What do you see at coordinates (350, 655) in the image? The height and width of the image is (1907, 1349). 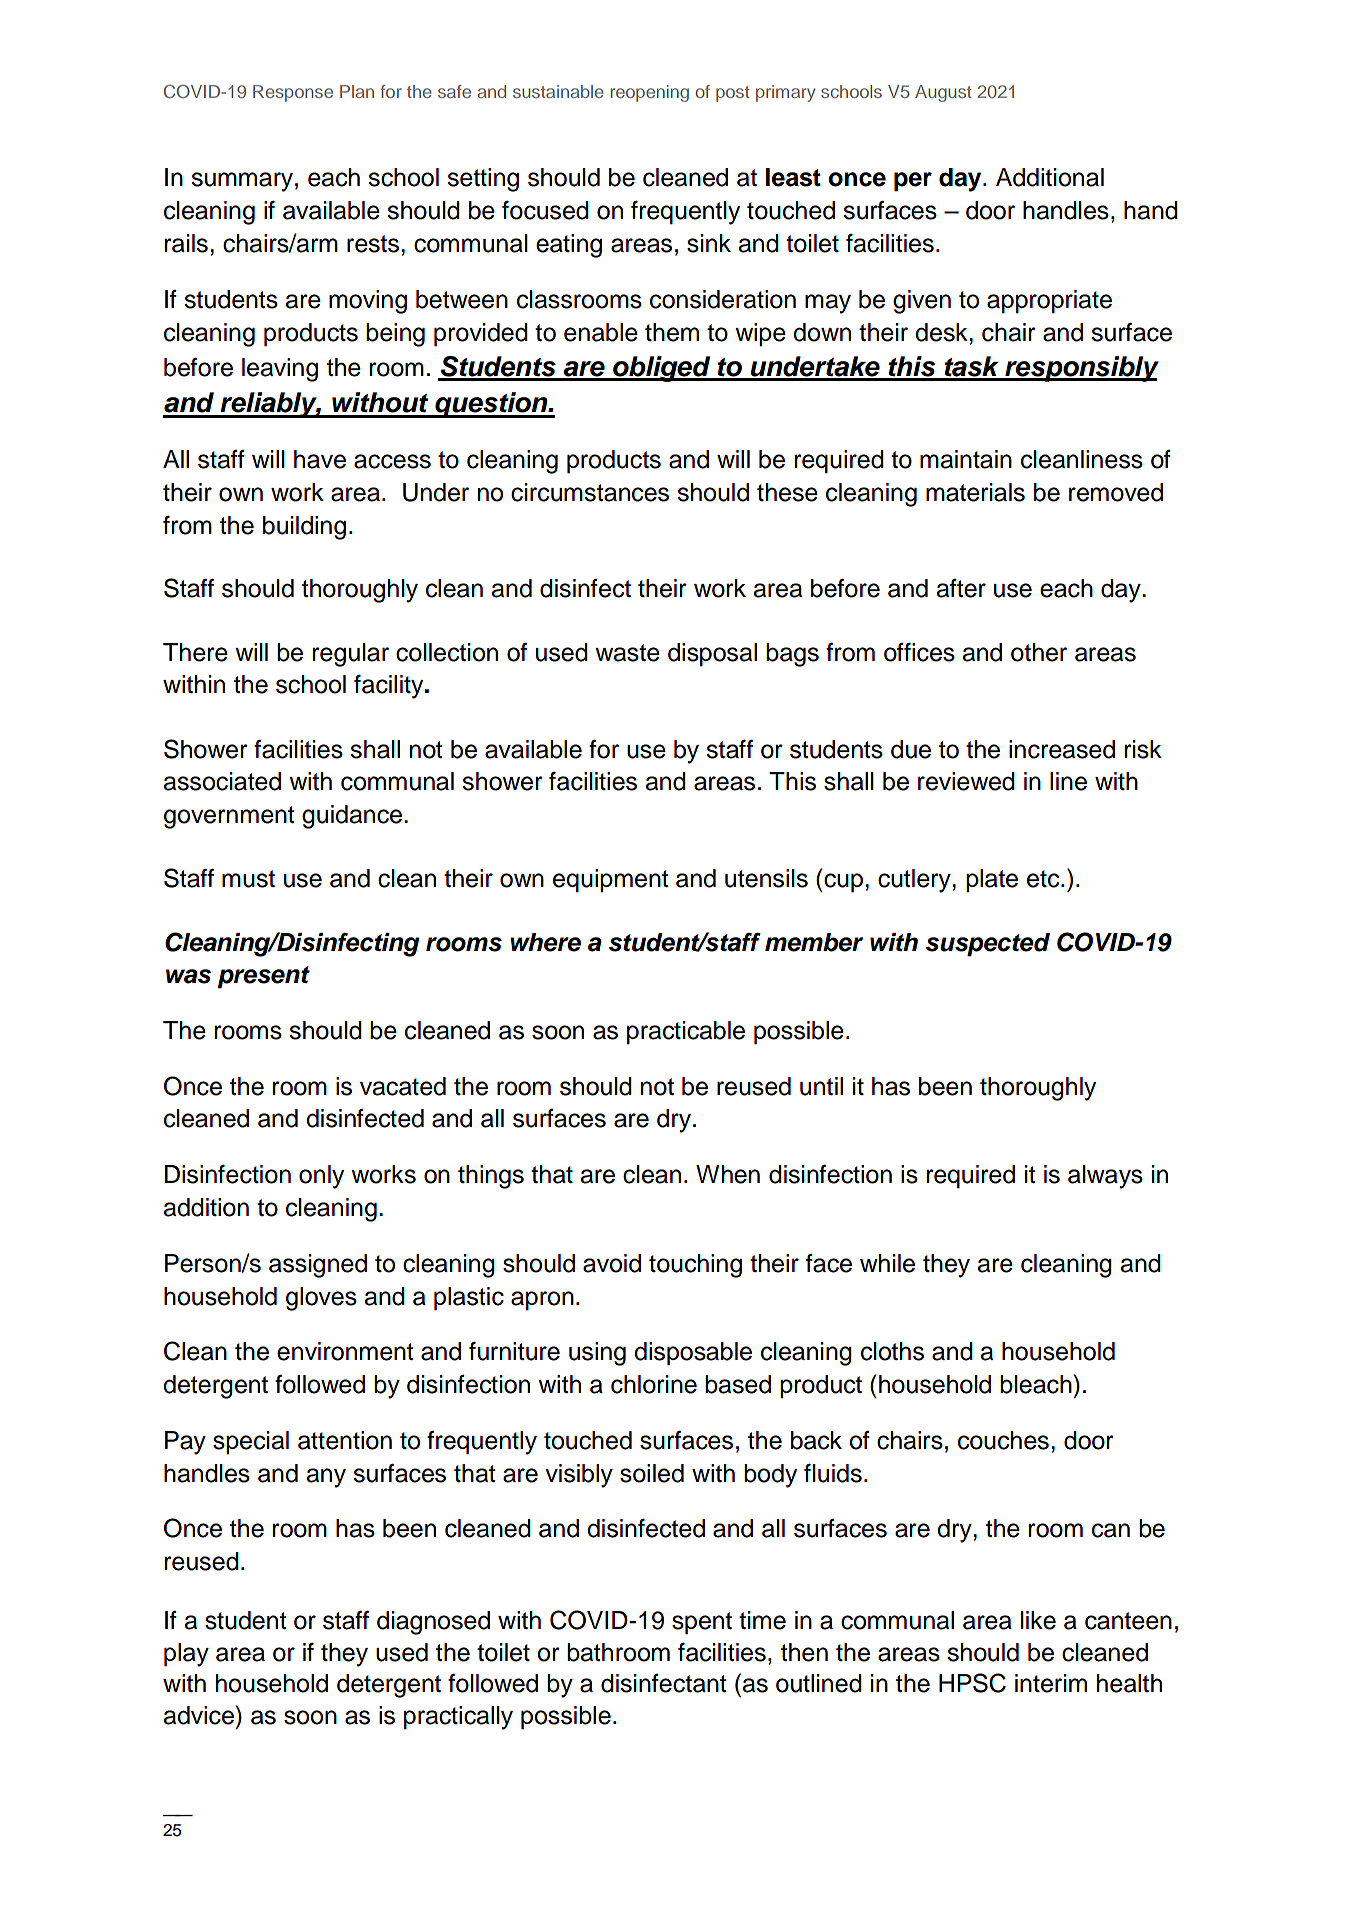 I see `regular` at bounding box center [350, 655].
